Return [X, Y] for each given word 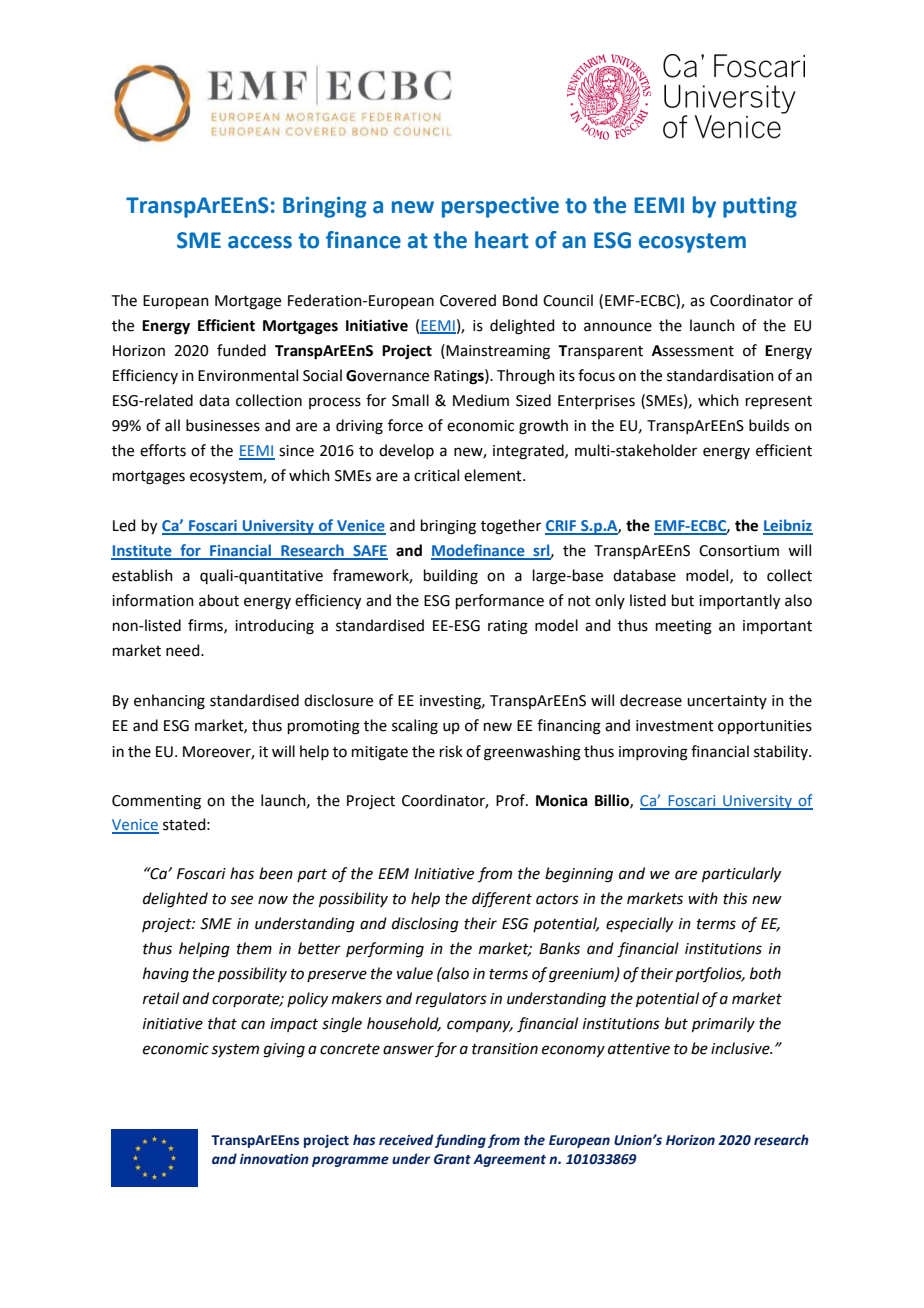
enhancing [169, 702]
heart [501, 240]
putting [760, 207]
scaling [415, 727]
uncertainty [727, 702]
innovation [274, 1159]
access [260, 242]
